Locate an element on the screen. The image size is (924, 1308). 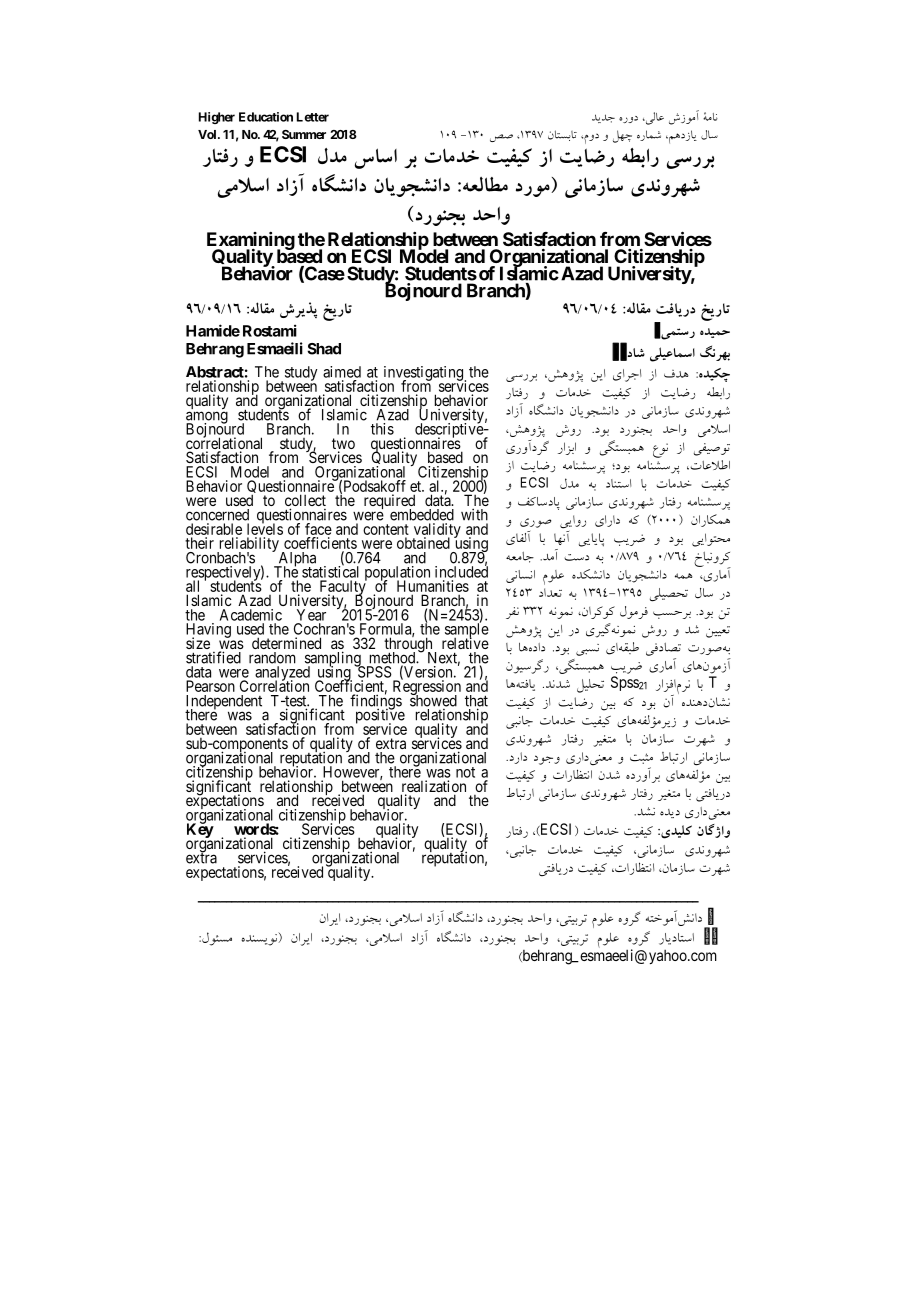
Letter is located at coordinates (313, 117).
